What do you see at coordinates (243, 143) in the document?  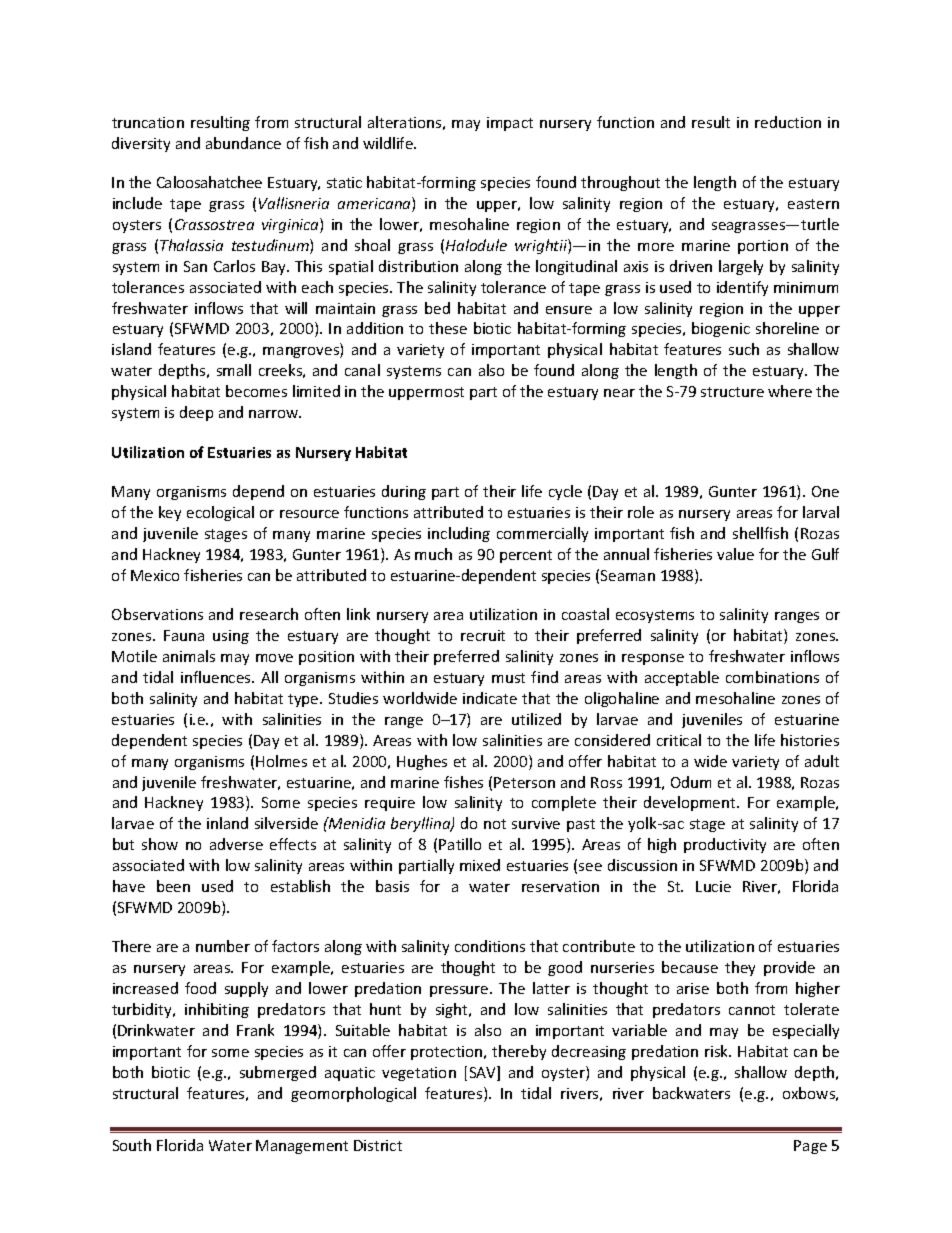 I see `abundance` at bounding box center [243, 143].
